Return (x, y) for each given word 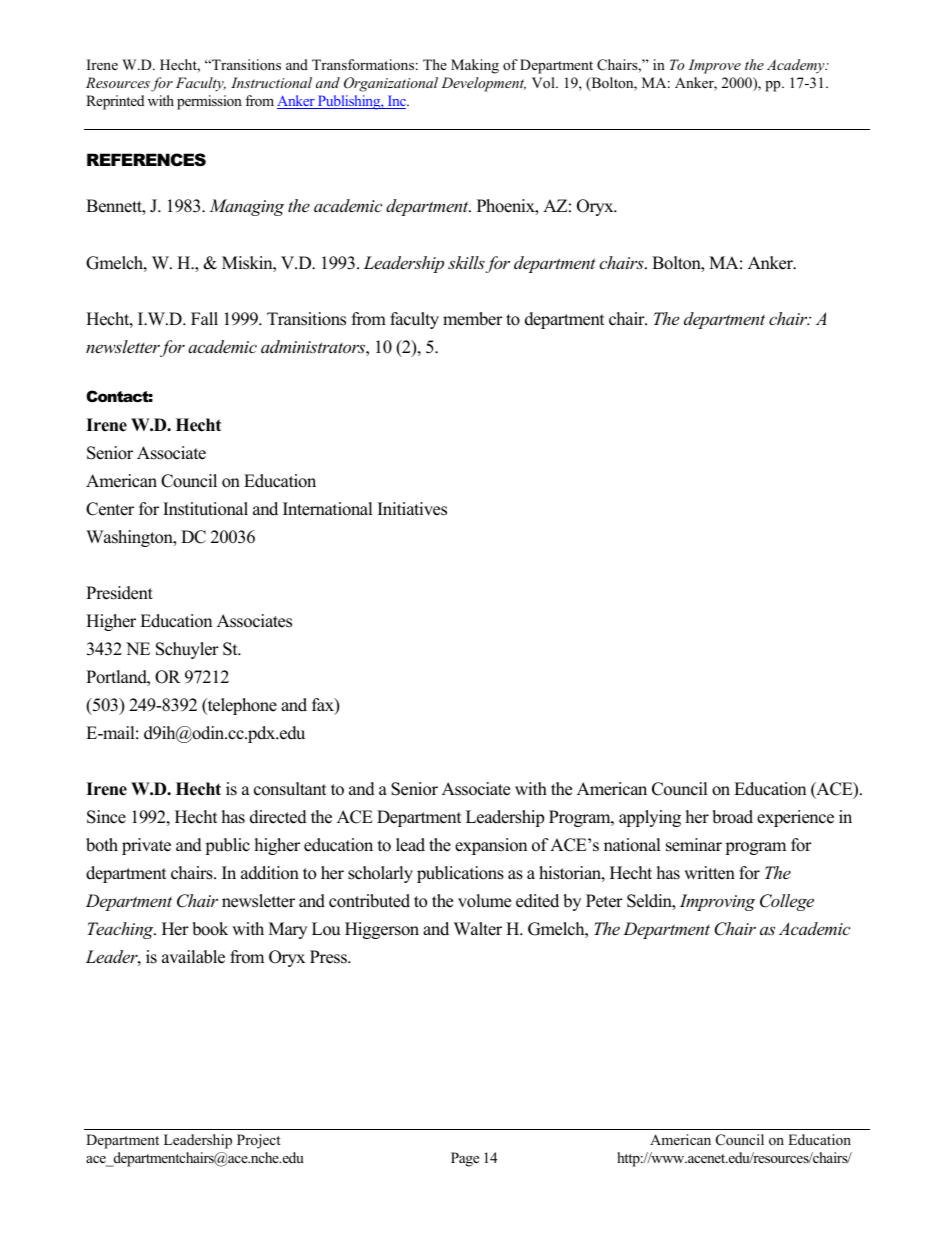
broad (732, 817)
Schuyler (187, 650)
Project (259, 1141)
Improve (714, 66)
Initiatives (412, 509)
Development (483, 84)
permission (209, 102)
